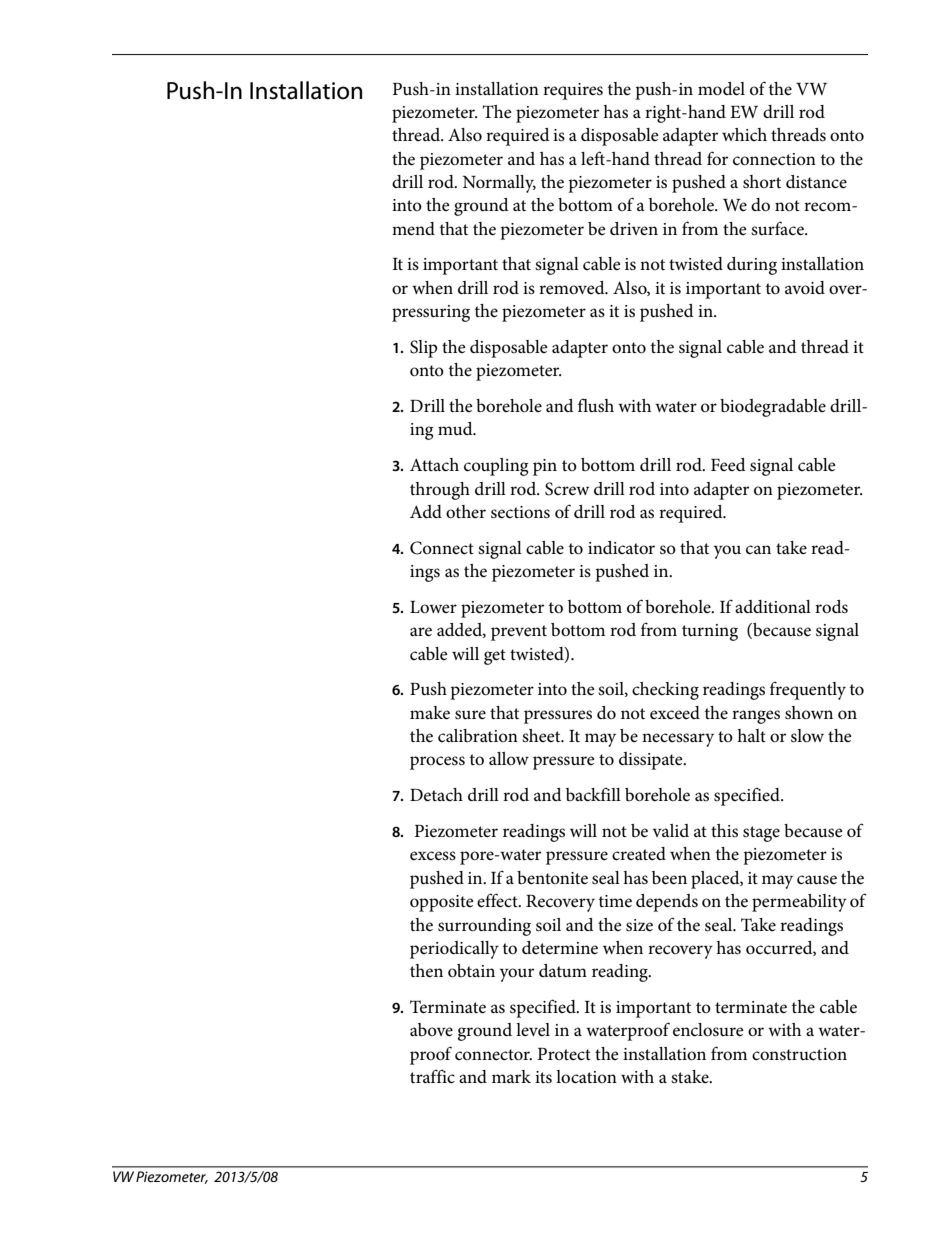  What do you see at coordinates (744, 134) in the screenshot?
I see `which` at bounding box center [744, 134].
